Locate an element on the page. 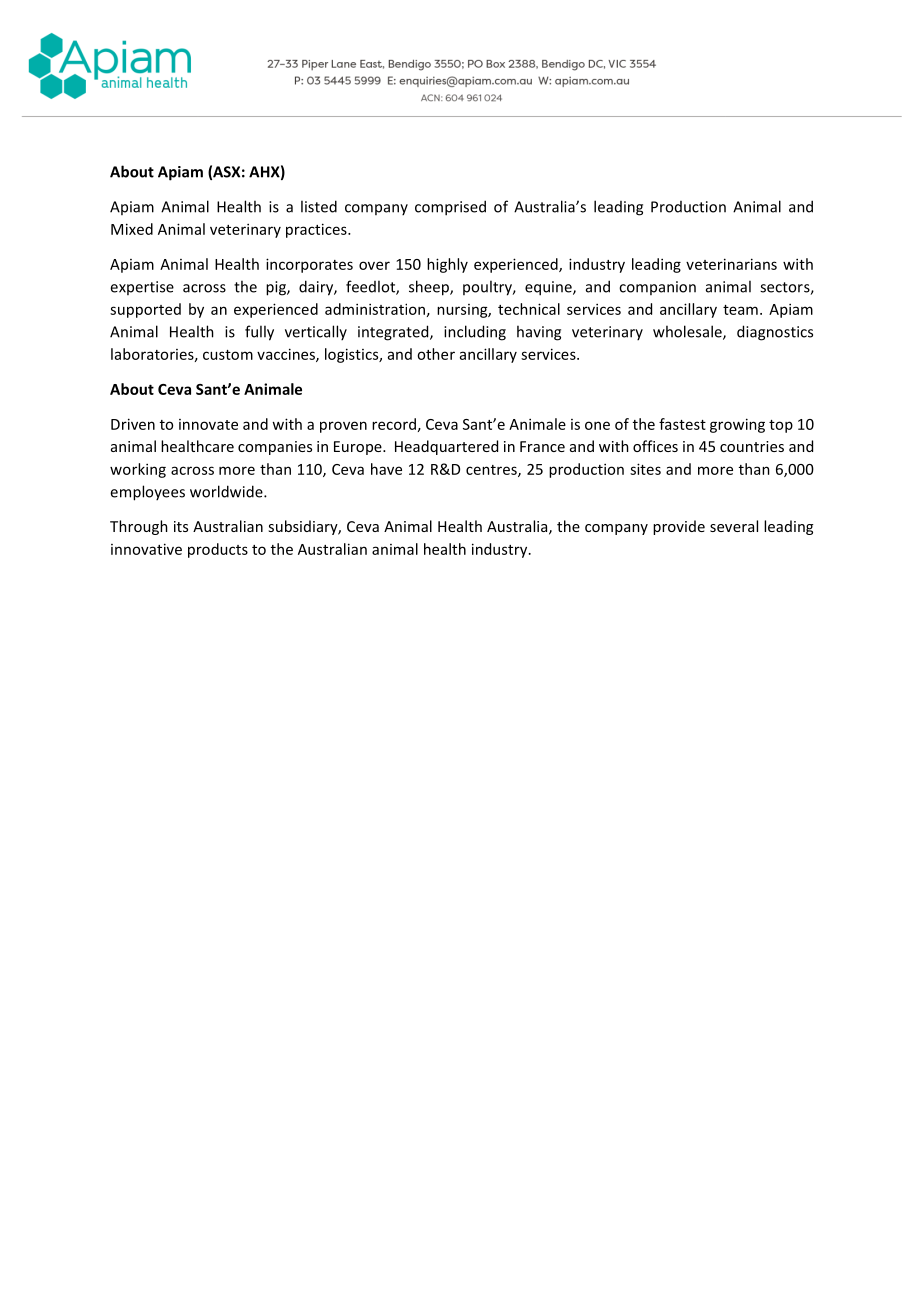 The width and height of the document is (924, 1308). provide is located at coordinates (679, 527).
